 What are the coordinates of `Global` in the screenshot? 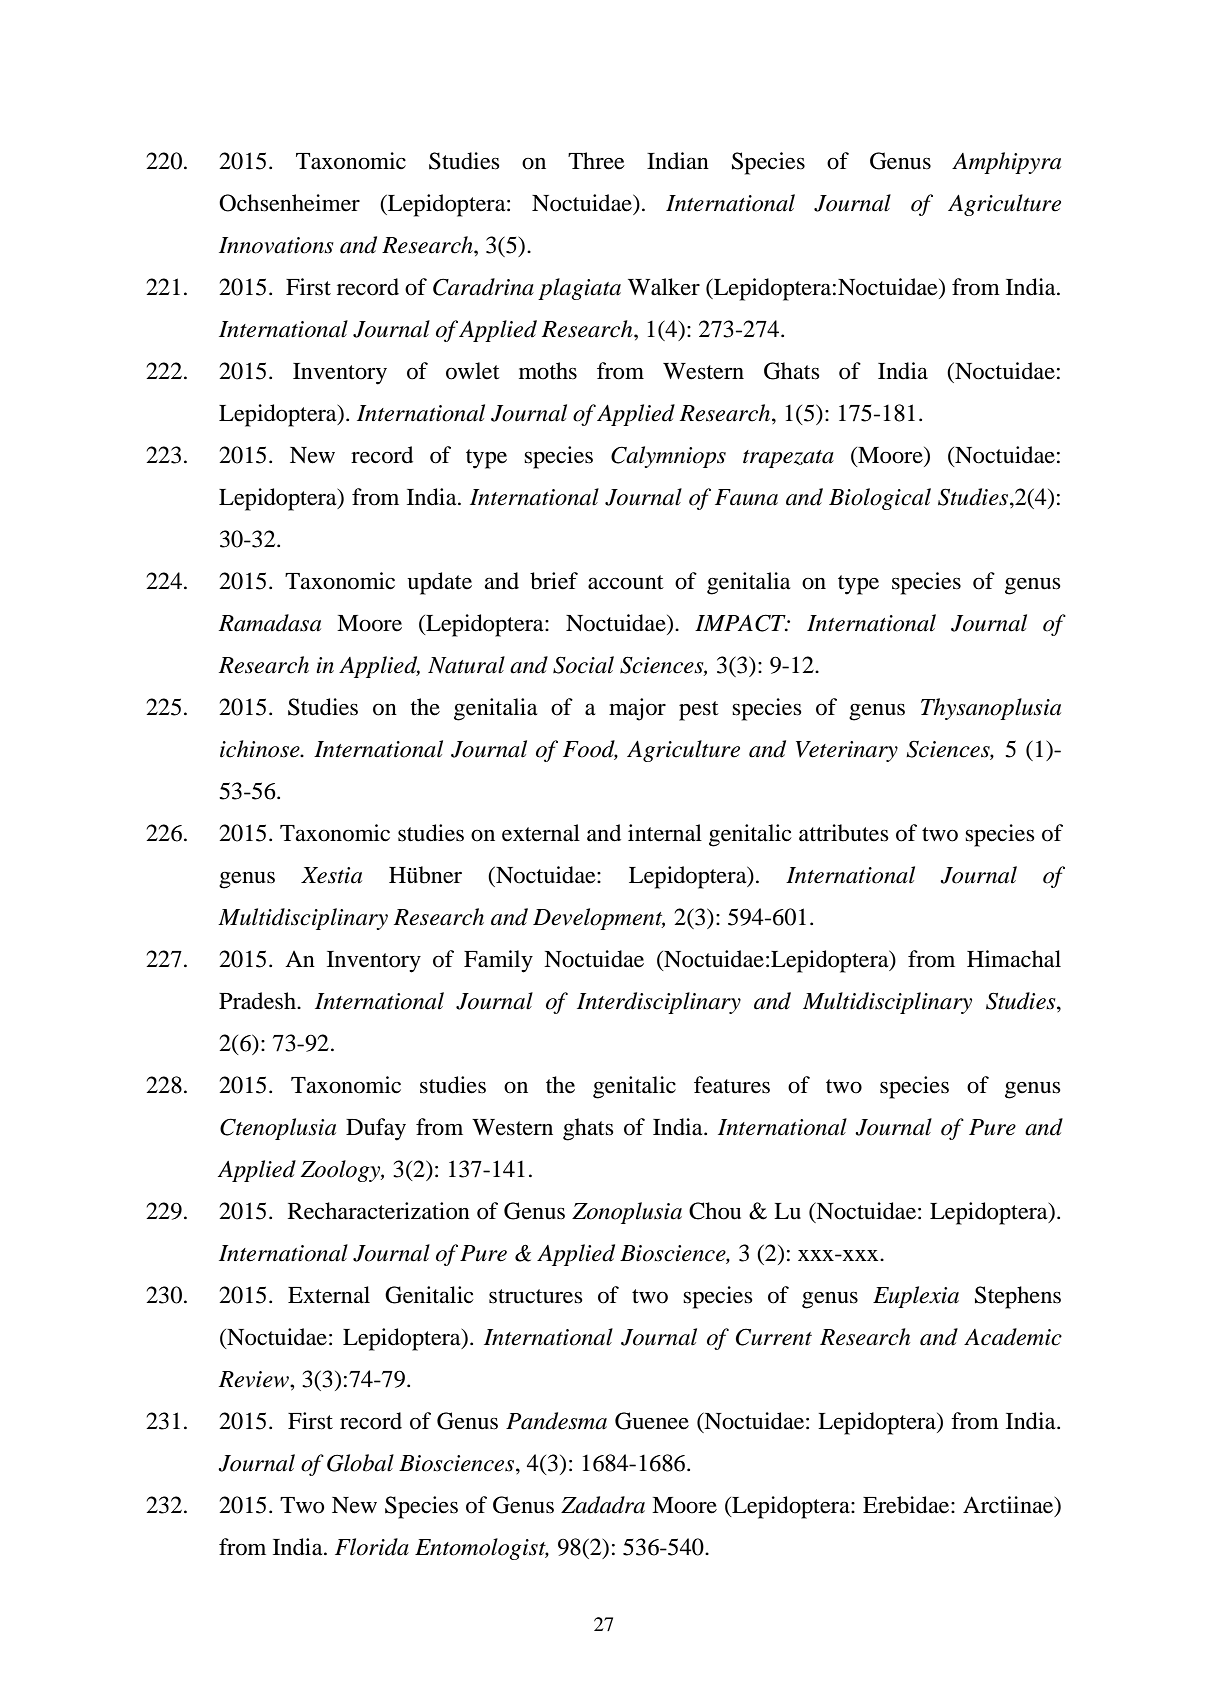 It's located at (360, 1463).
